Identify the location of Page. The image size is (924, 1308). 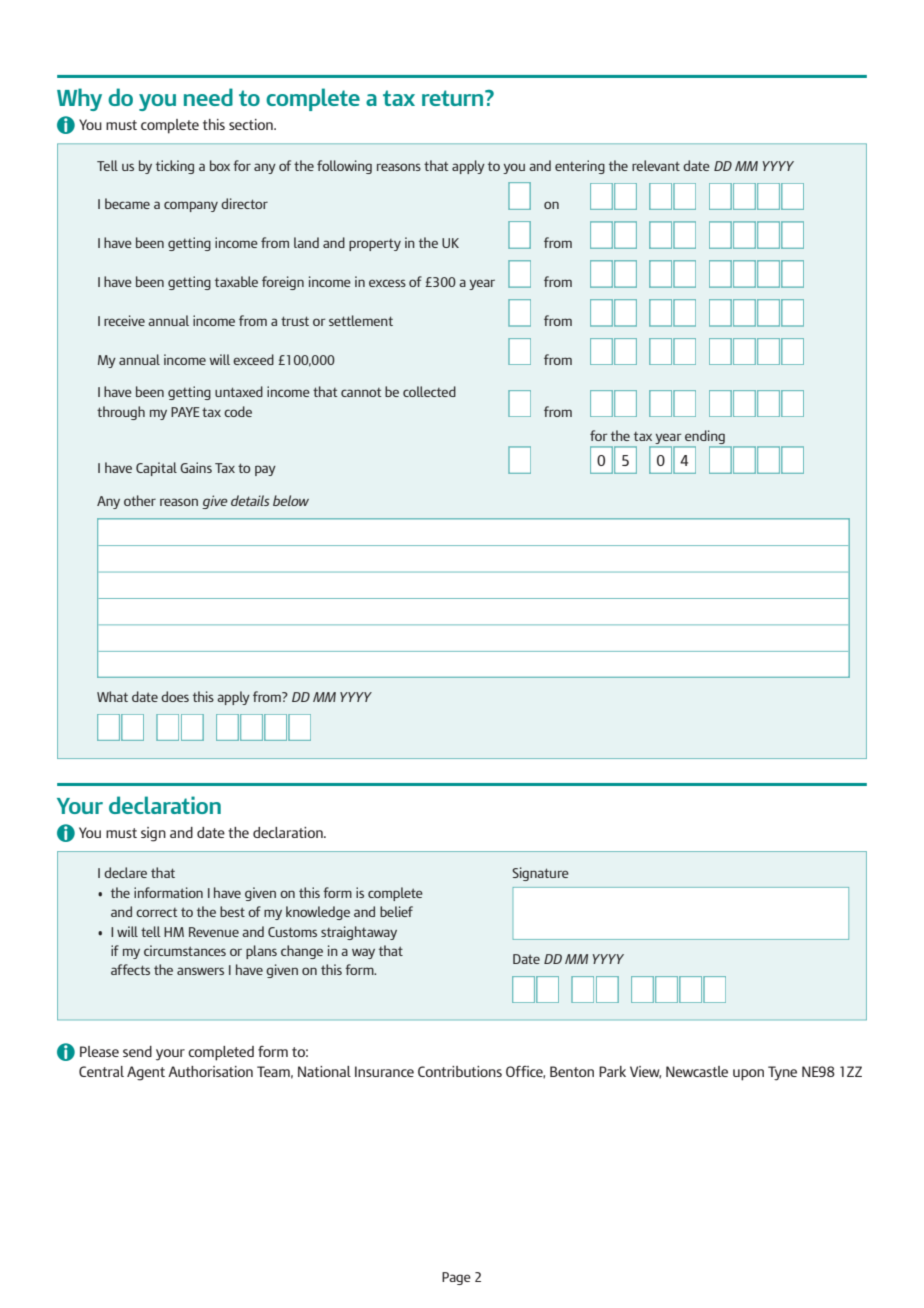
(456, 1278).
